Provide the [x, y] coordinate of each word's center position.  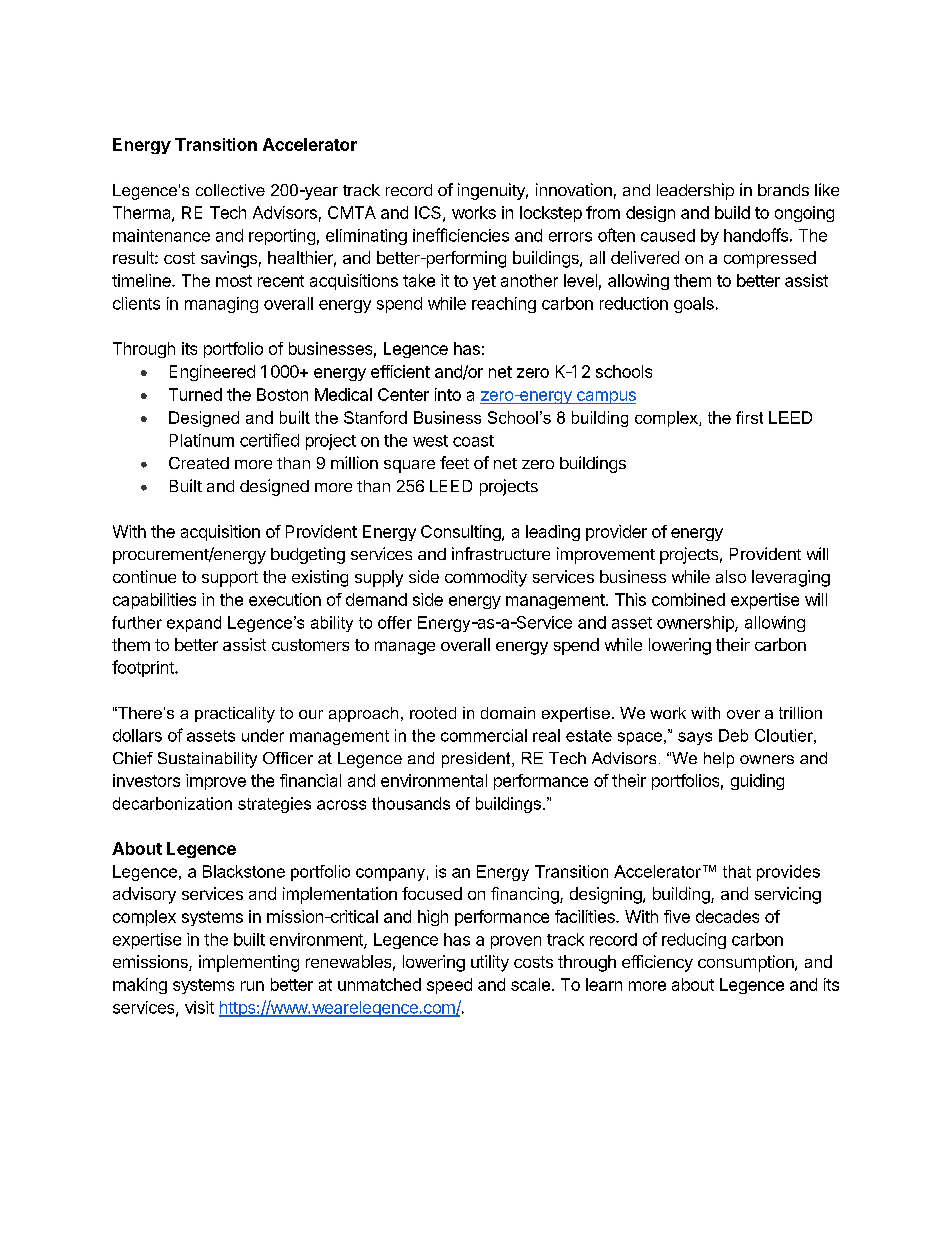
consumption [747, 963]
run [252, 986]
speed [449, 986]
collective [230, 190]
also [731, 576]
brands [783, 190]
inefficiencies [461, 235]
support [230, 579]
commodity [486, 578]
